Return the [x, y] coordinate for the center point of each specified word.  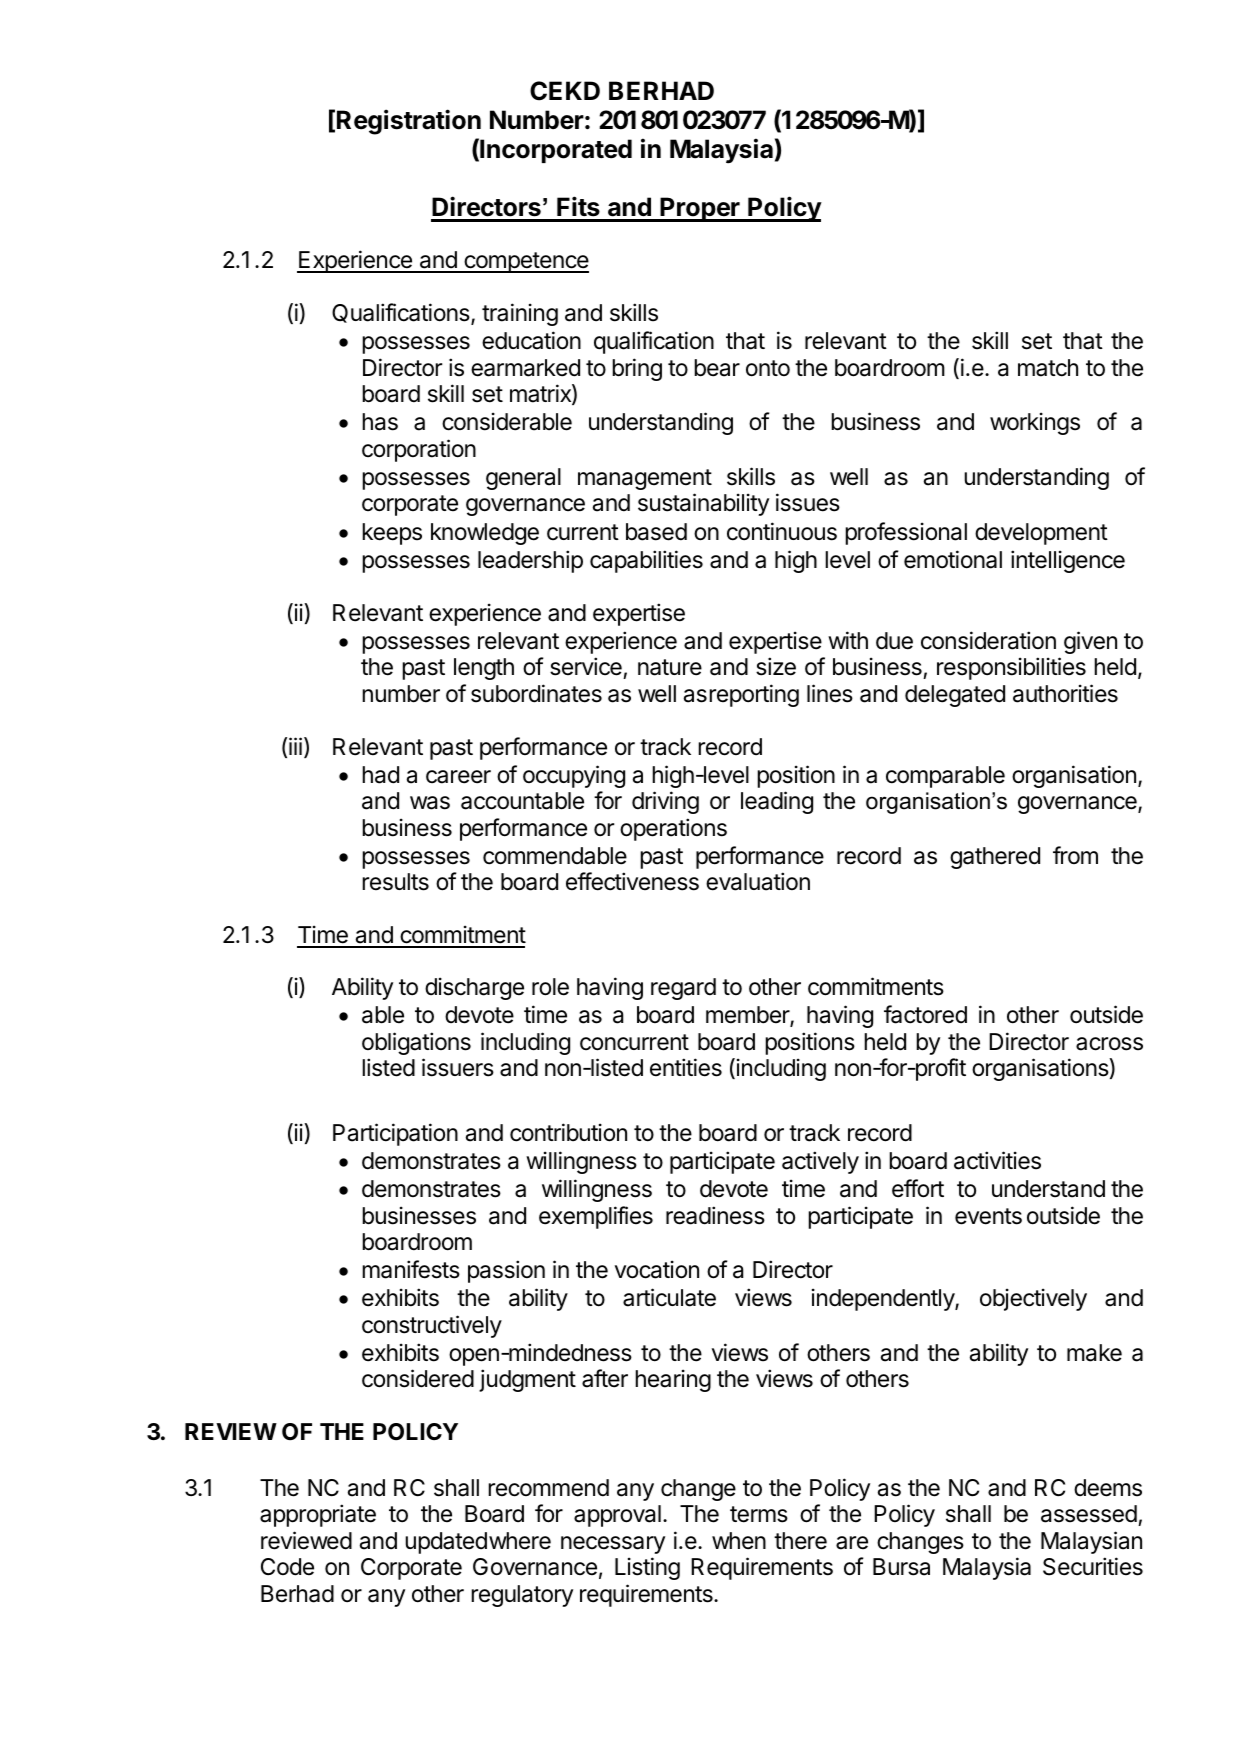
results [395, 882]
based [656, 532]
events [988, 1216]
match [1048, 368]
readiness [715, 1215]
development [1041, 534]
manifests [411, 1269]
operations [673, 829]
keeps [392, 534]
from [1075, 855]
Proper [700, 209]
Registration [409, 122]
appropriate [318, 1515]
